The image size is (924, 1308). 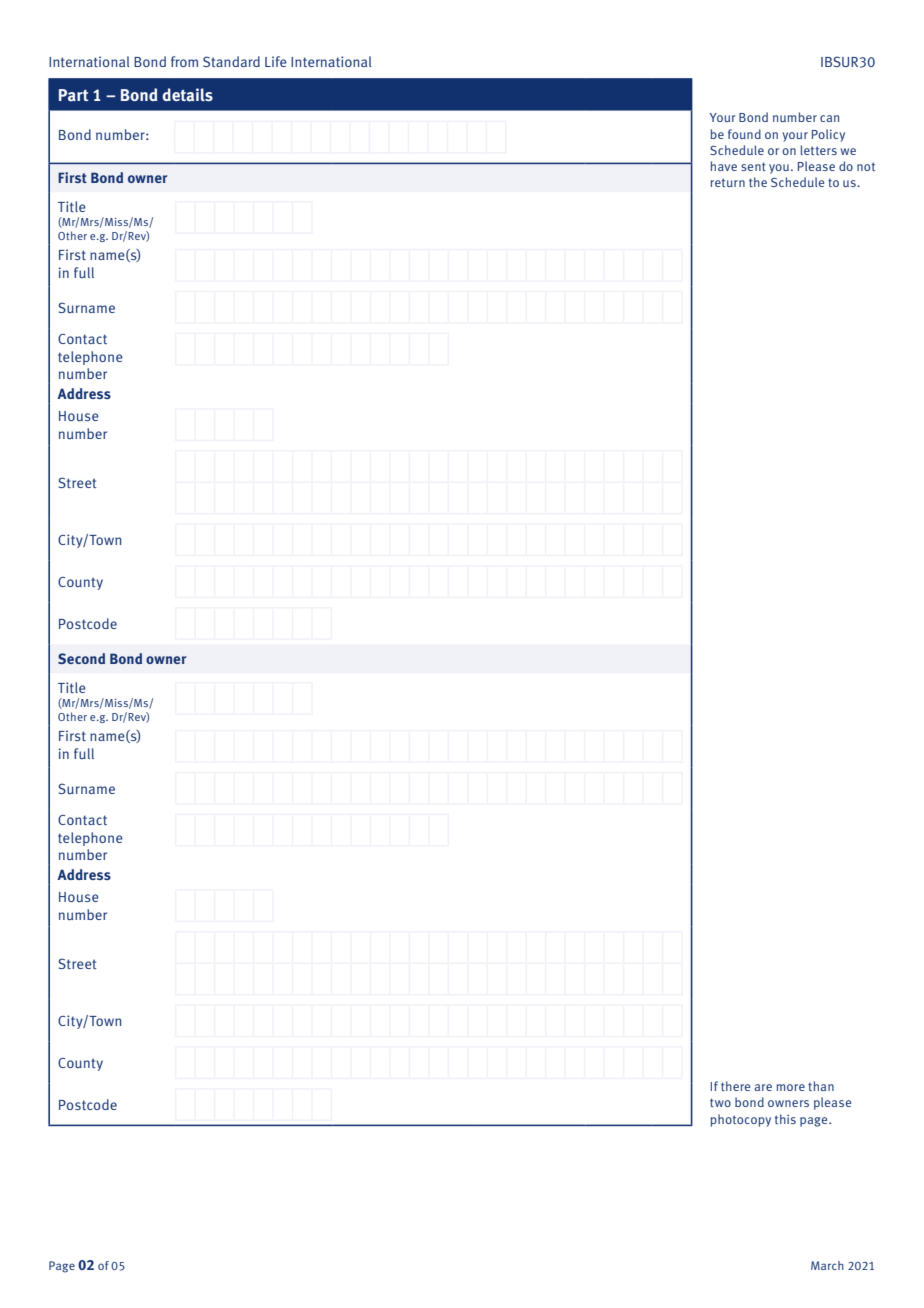 I want to click on Second, so click(x=81, y=658).
